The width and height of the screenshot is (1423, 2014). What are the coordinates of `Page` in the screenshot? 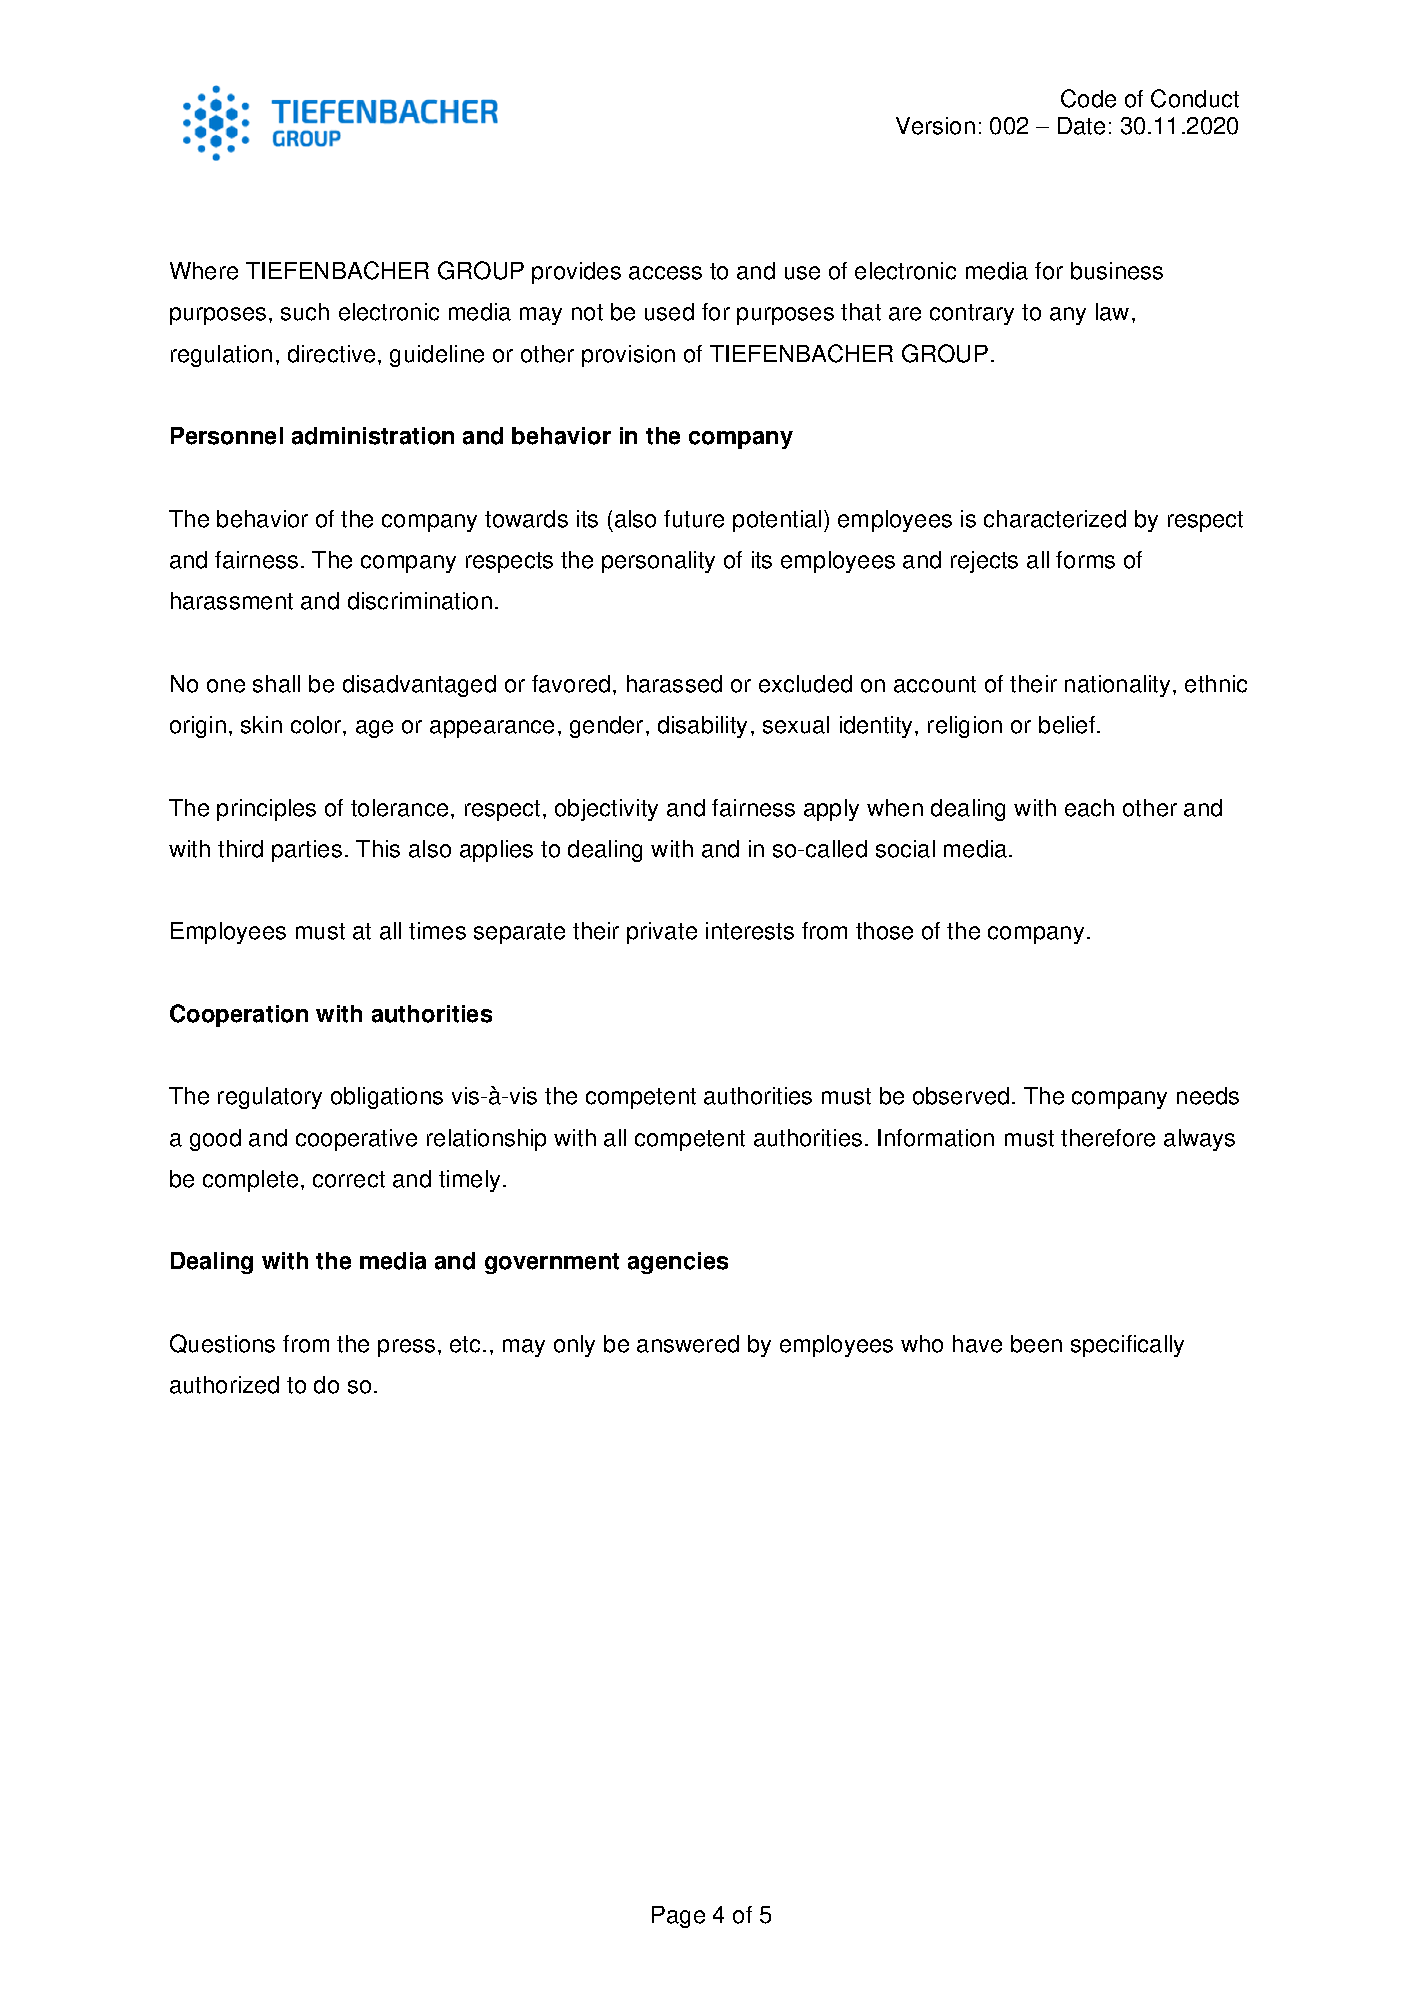 It's located at (678, 1917).
